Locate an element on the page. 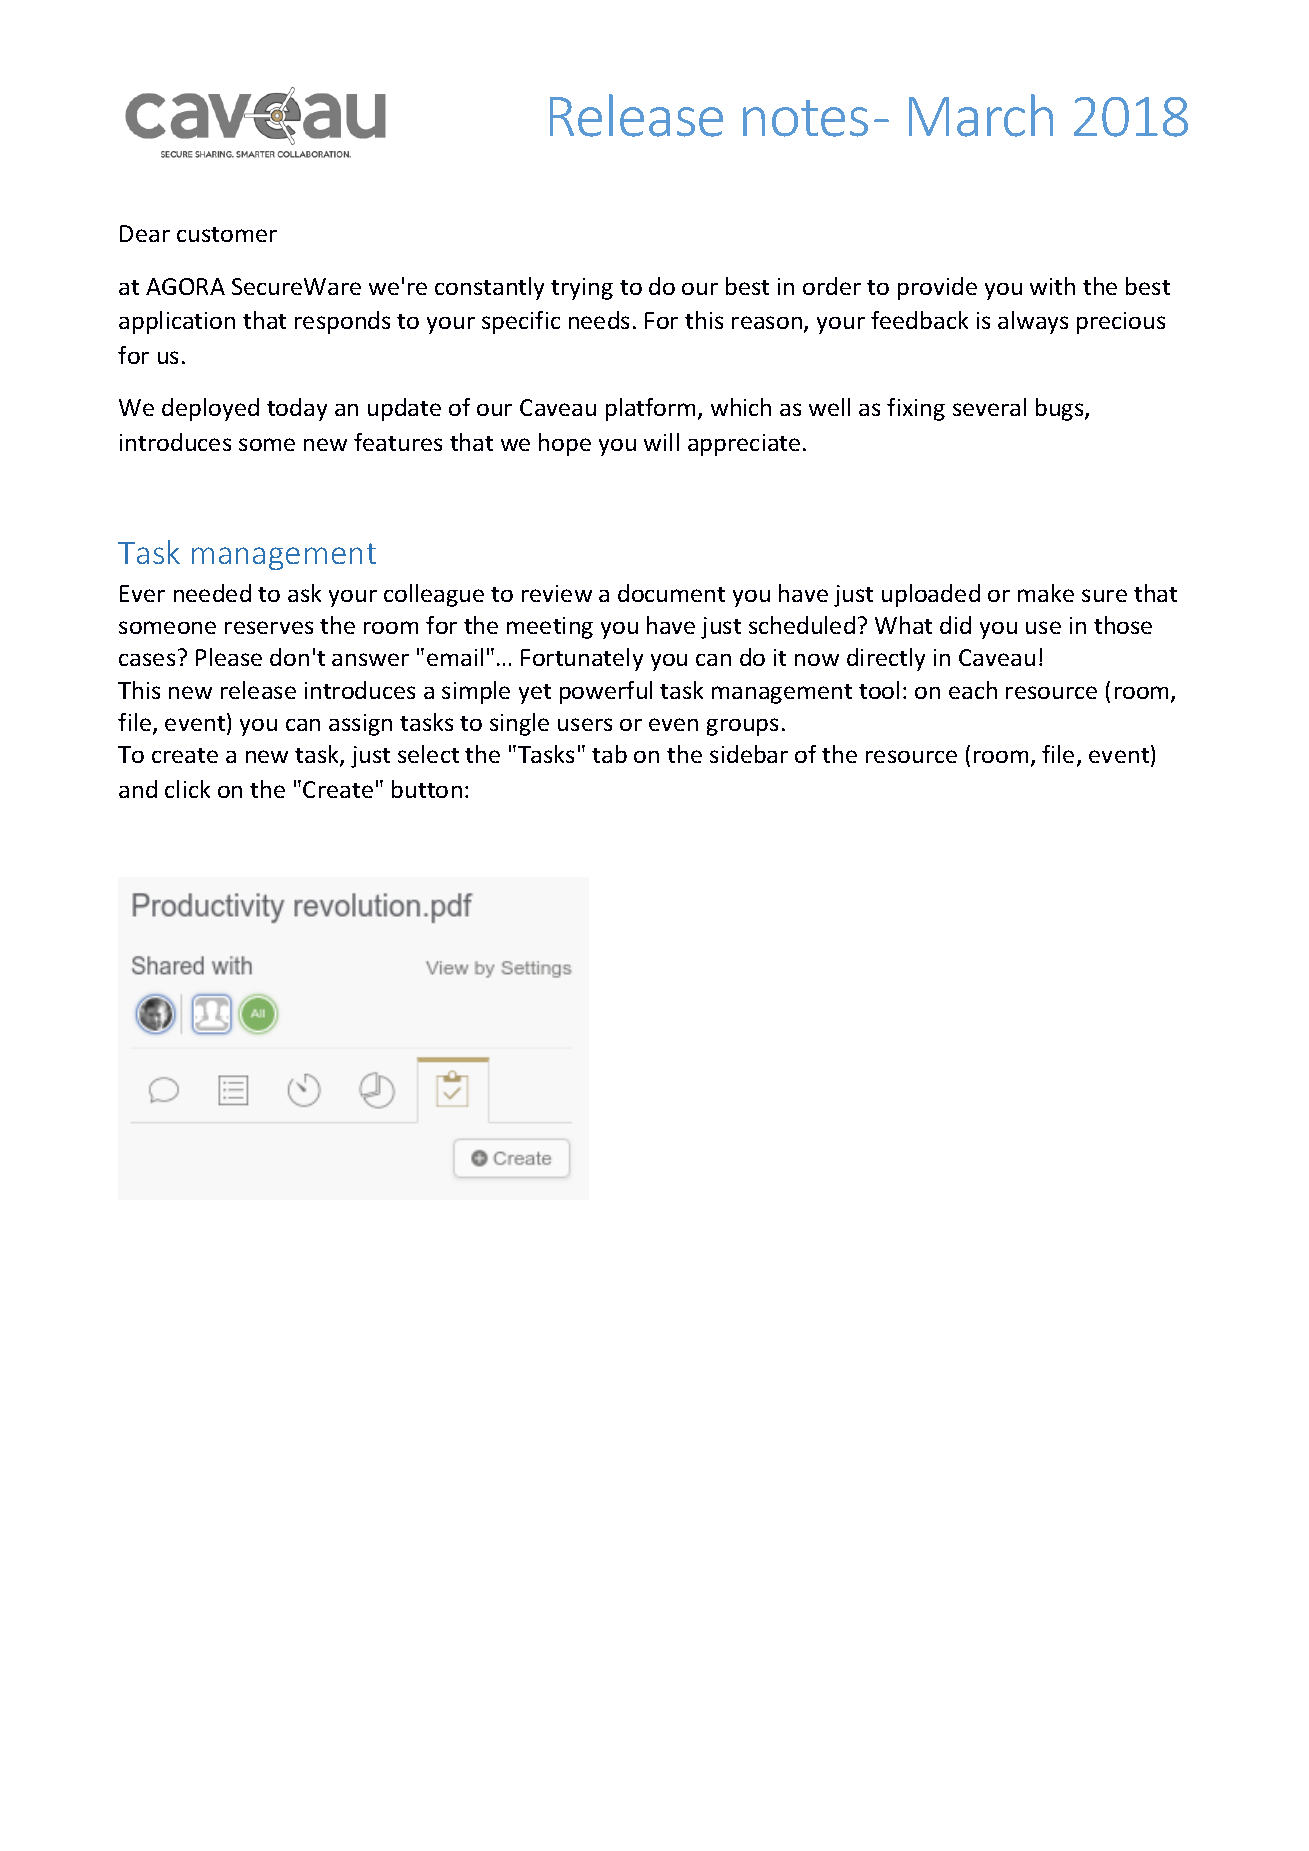  make is located at coordinates (1046, 593).
